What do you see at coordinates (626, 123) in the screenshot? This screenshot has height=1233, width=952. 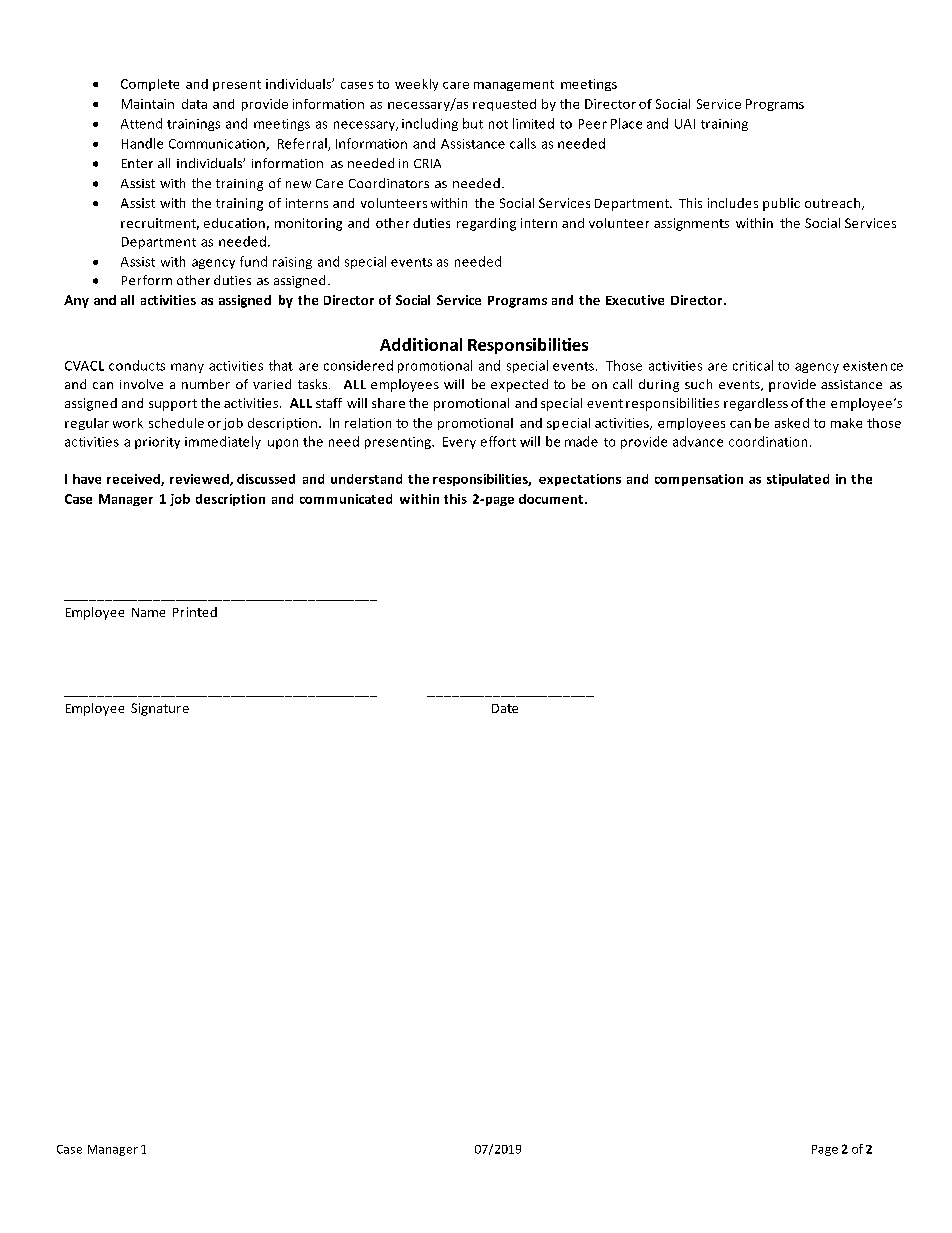 I see `Place` at bounding box center [626, 123].
